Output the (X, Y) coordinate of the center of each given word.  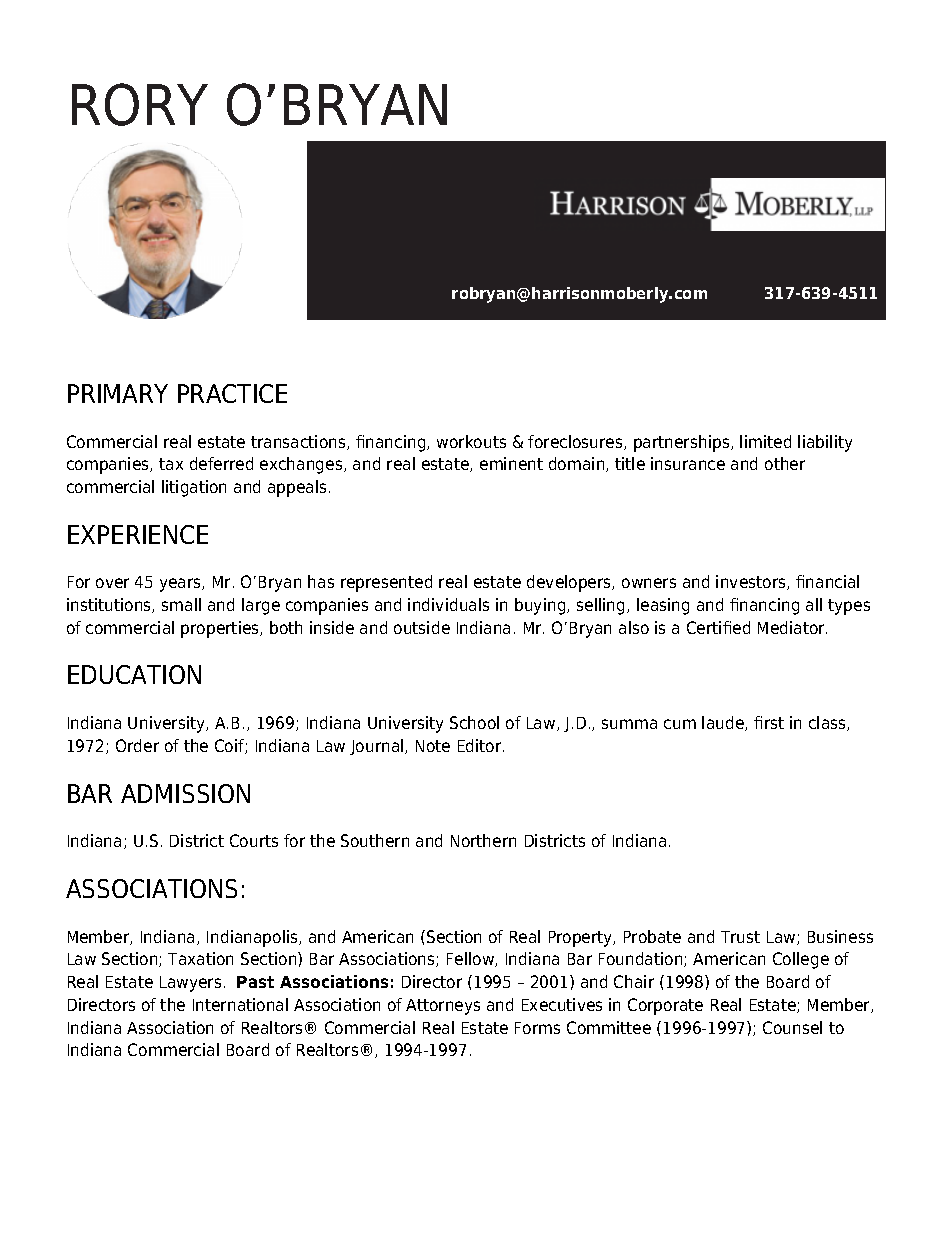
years (181, 585)
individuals (448, 604)
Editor (481, 745)
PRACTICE (232, 393)
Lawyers (190, 984)
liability (825, 443)
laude (724, 723)
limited (765, 441)
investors (752, 582)
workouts (471, 441)
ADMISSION (185, 793)
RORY (140, 104)
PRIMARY (118, 393)
